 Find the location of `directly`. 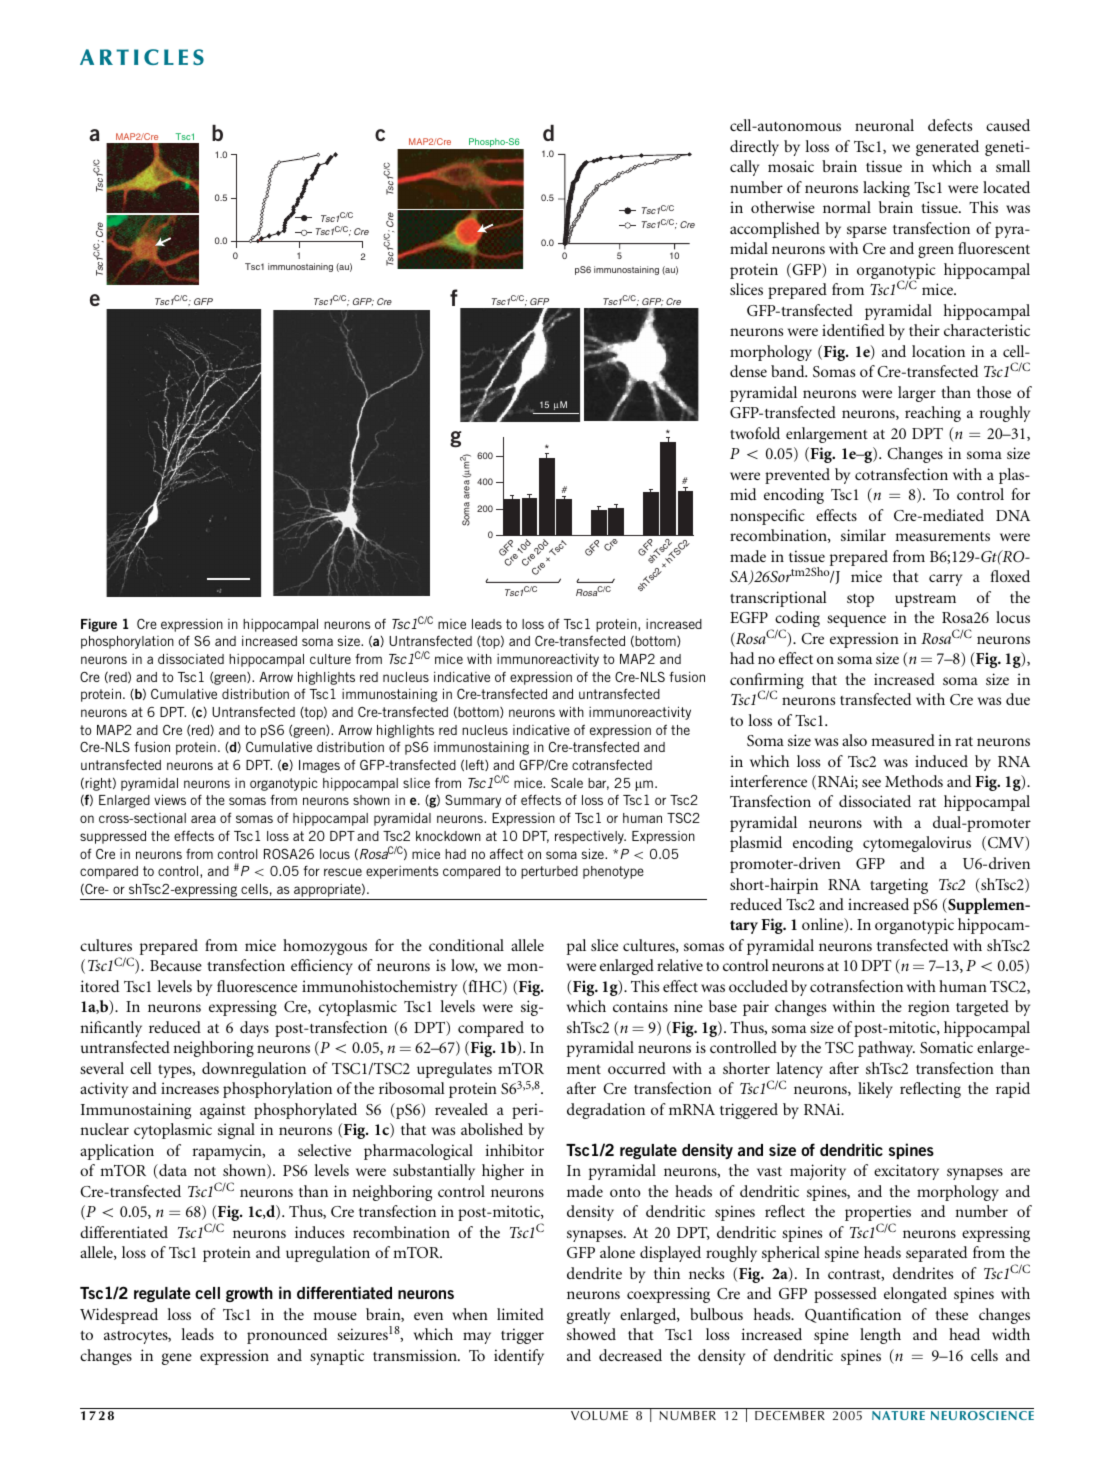

directly is located at coordinates (754, 148).
